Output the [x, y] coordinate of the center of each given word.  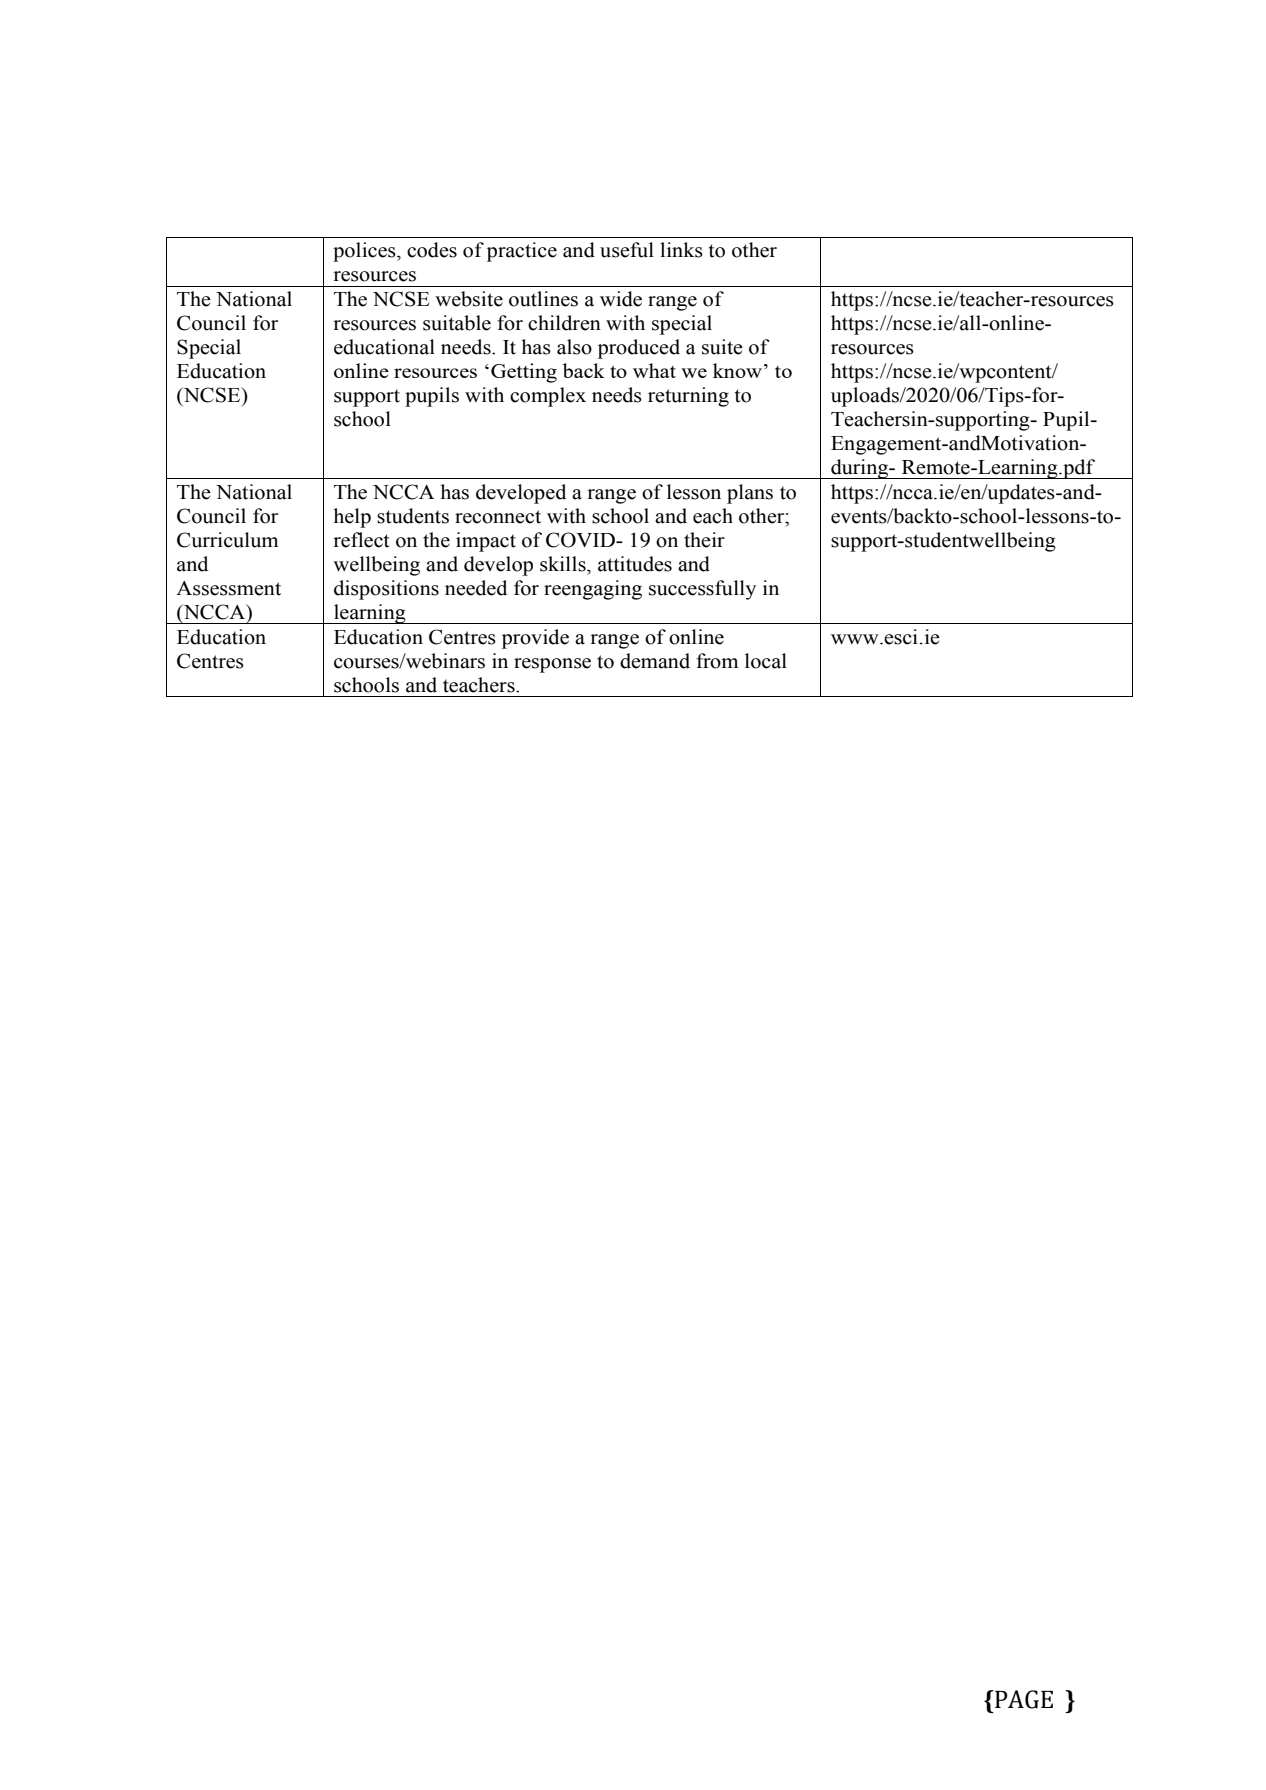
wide [621, 299]
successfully [702, 590]
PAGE [1023, 1699]
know [737, 370]
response [552, 665]
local [766, 661]
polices [365, 252]
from [717, 661]
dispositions [386, 590]
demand [655, 661]
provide [535, 639]
